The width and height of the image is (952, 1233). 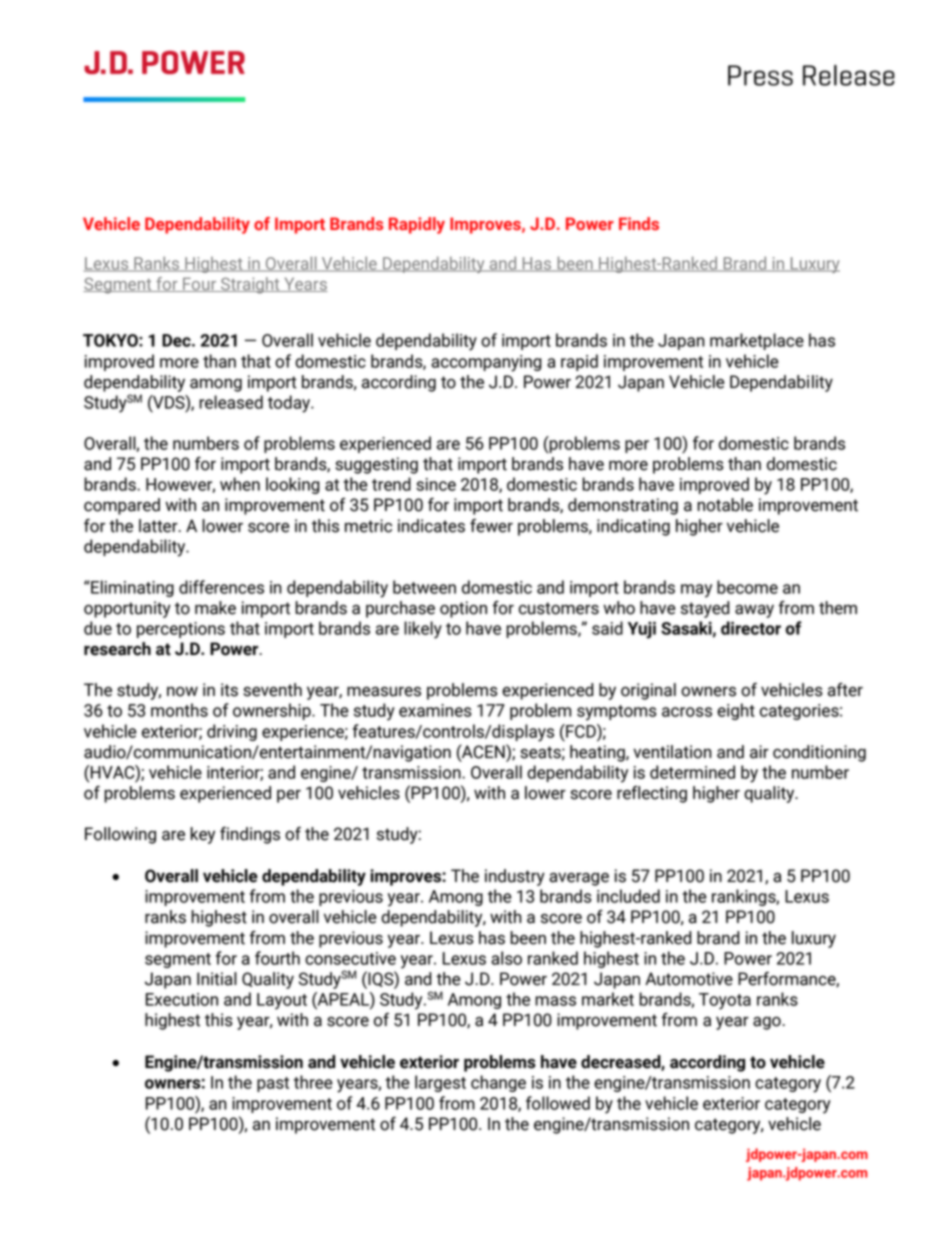 I want to click on Straight, so click(x=250, y=285).
